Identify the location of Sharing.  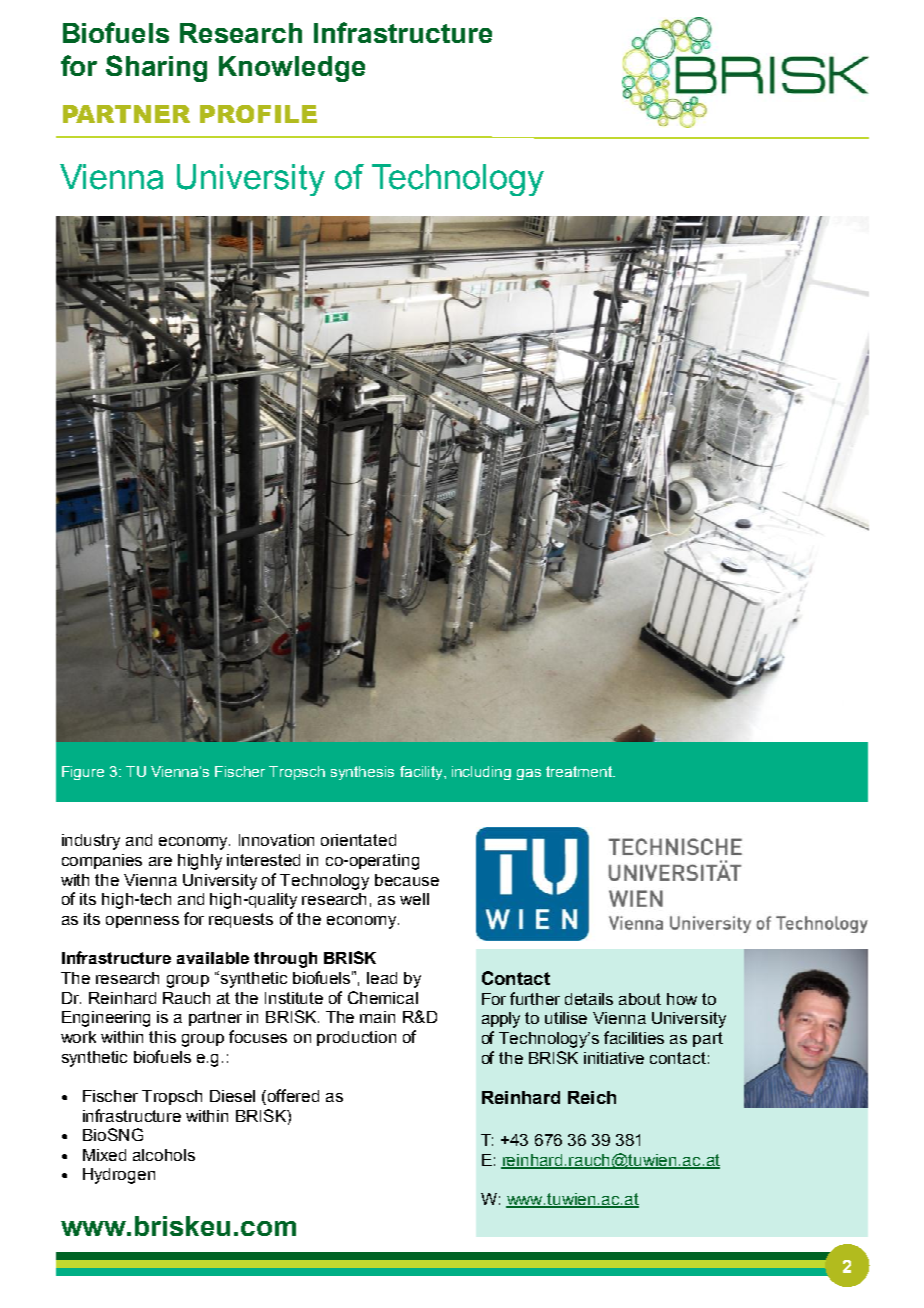
(156, 68).
